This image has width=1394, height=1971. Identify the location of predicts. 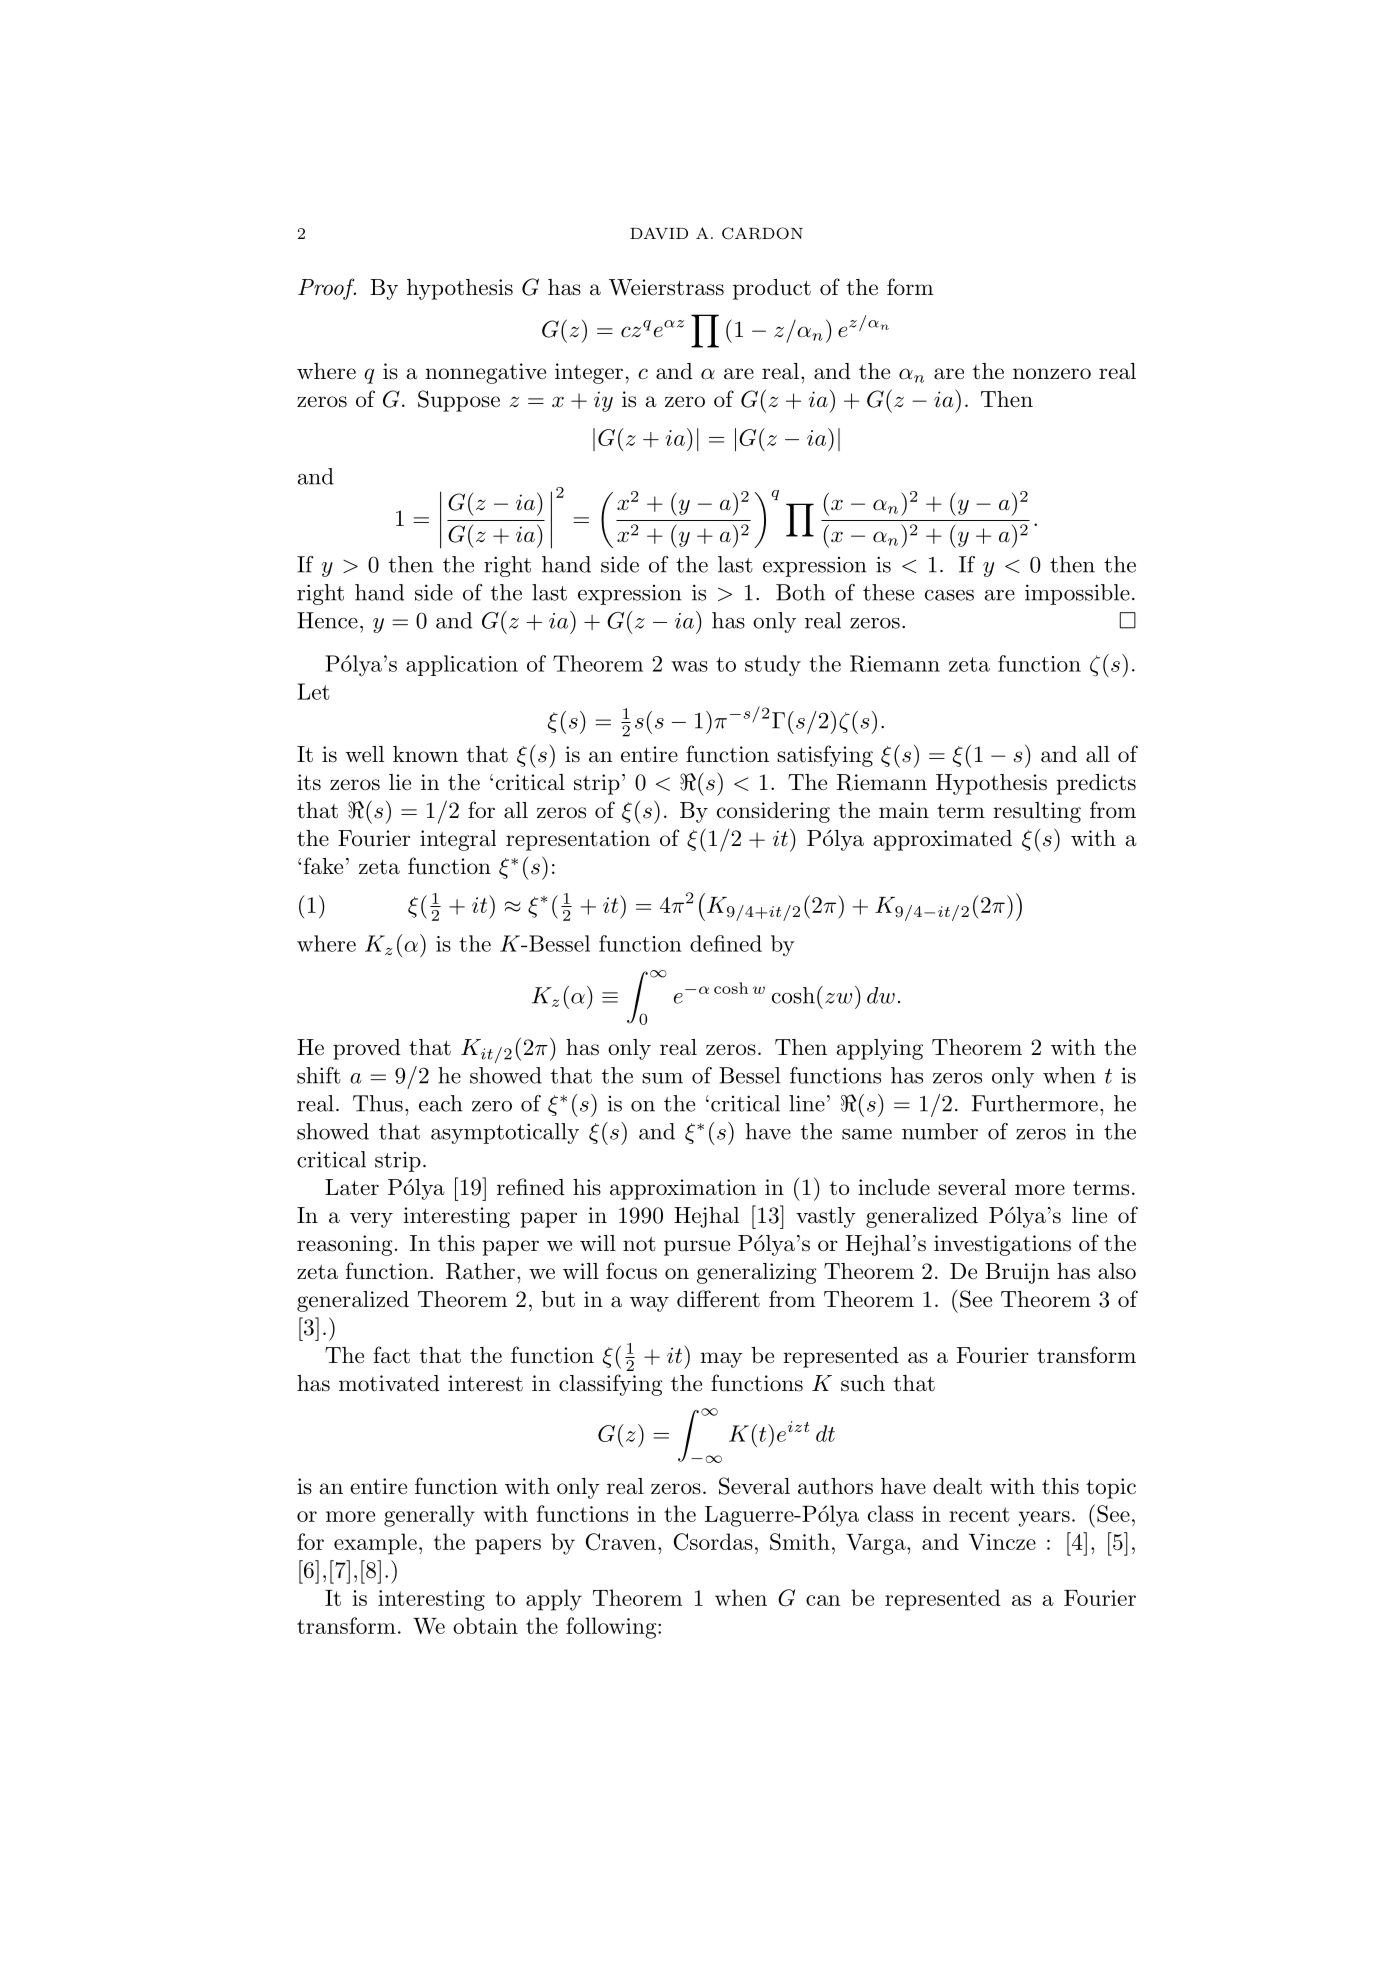
(1096, 784).
